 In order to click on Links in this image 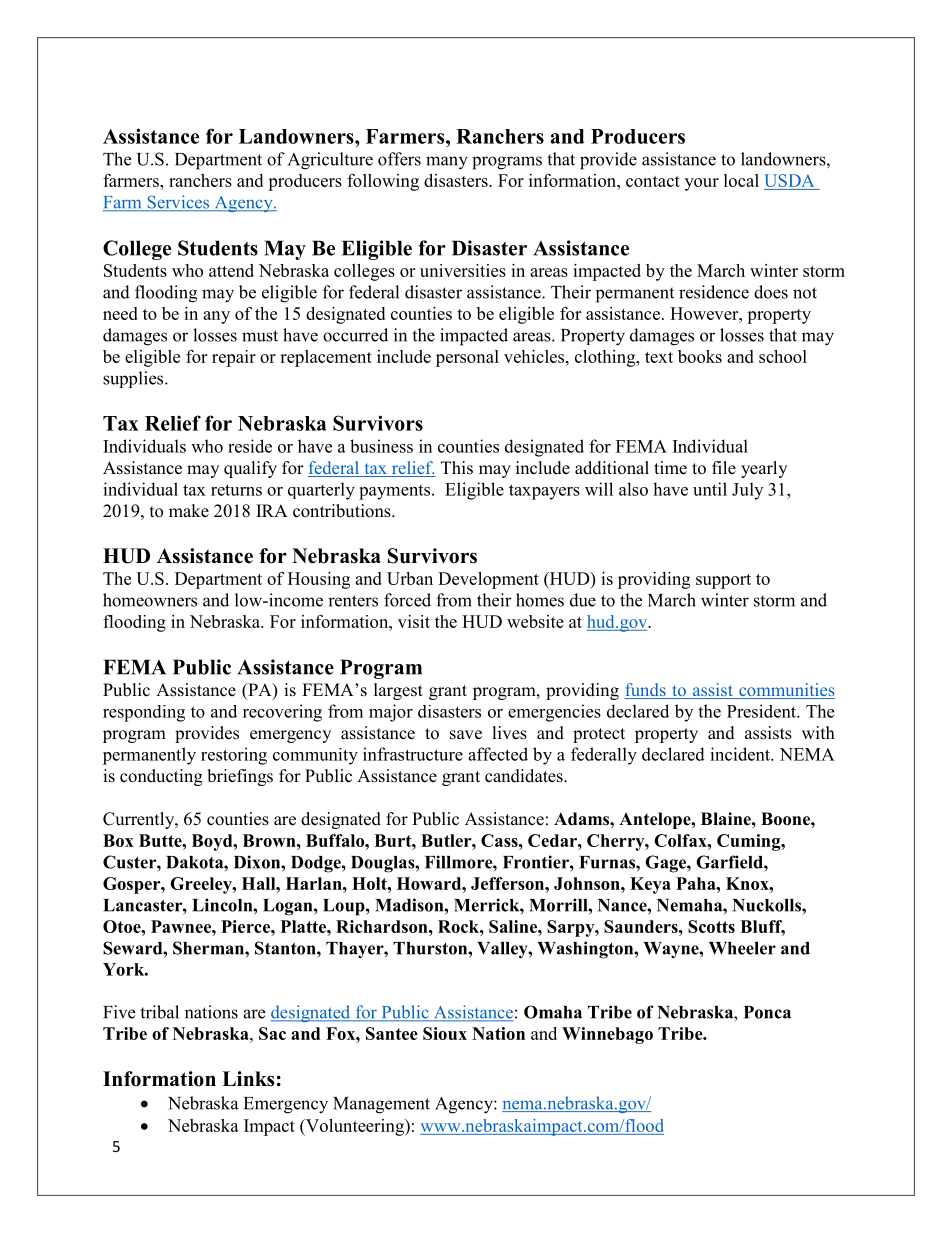, I will do `click(248, 1079)`.
